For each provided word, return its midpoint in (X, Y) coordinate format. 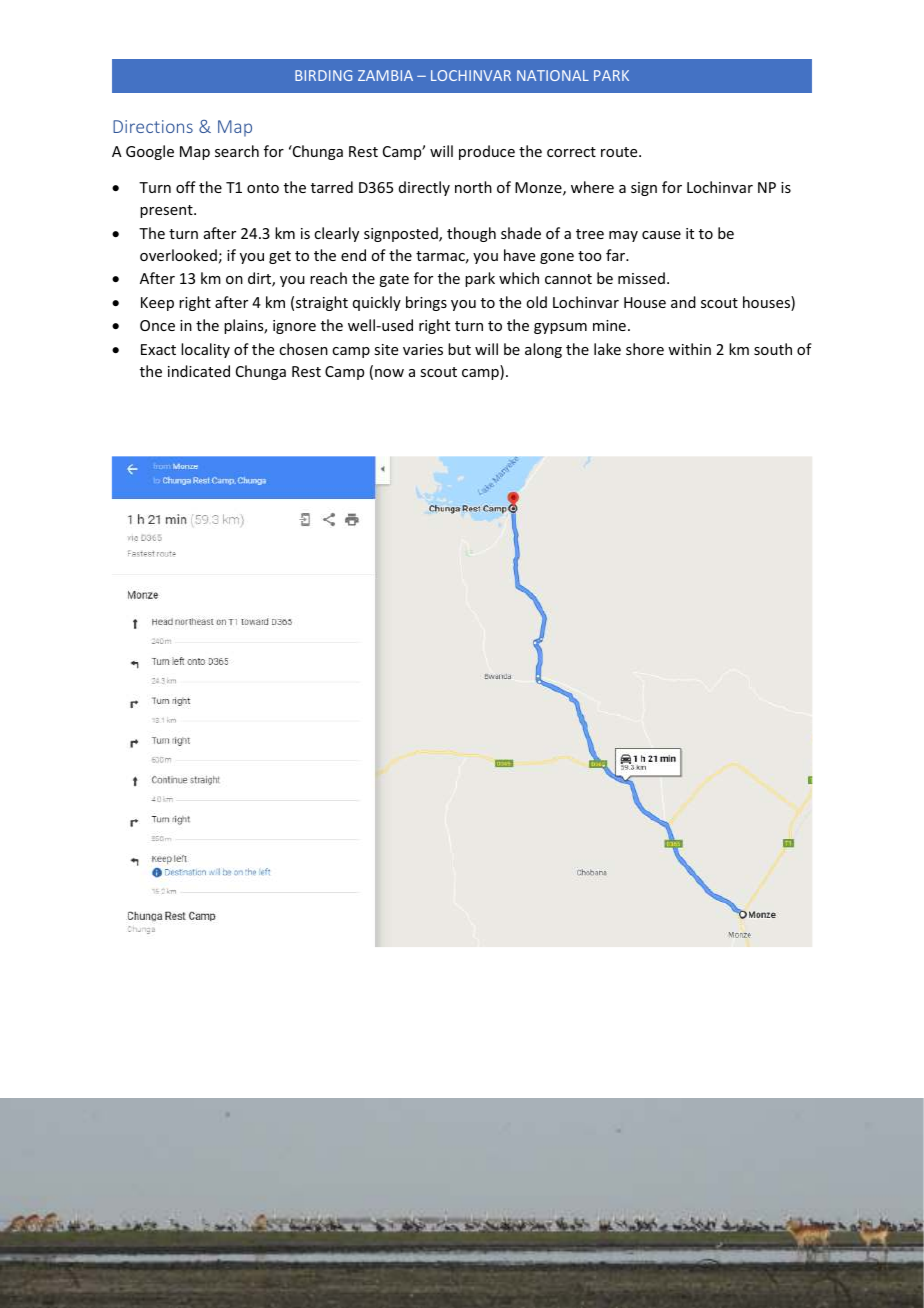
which (519, 278)
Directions (153, 126)
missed (641, 278)
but (459, 349)
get (280, 257)
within (689, 349)
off (186, 187)
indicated (199, 371)
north (473, 187)
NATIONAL (553, 75)
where (592, 187)
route (620, 152)
